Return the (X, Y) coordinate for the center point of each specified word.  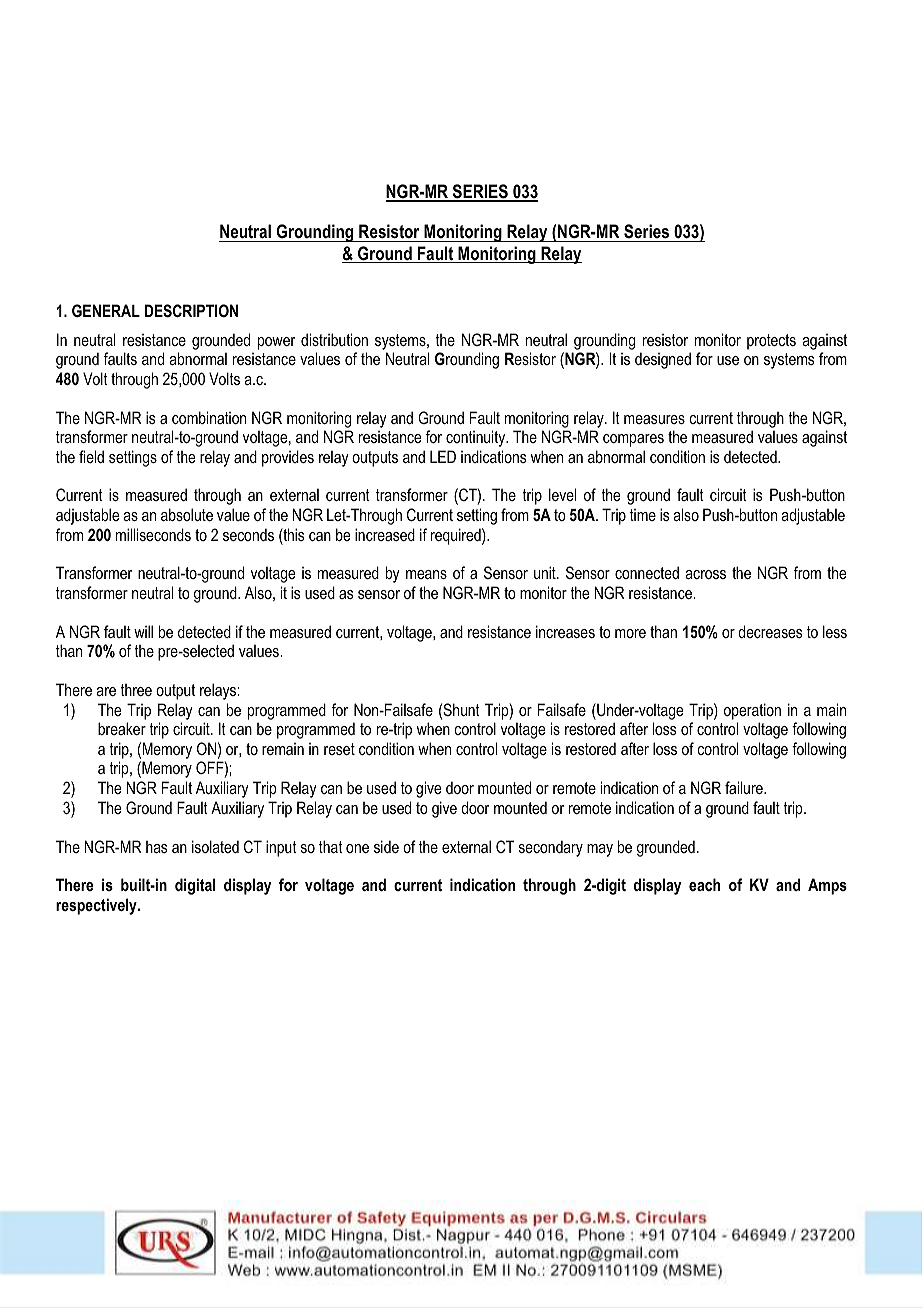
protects (771, 342)
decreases (770, 631)
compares (633, 440)
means (426, 574)
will (143, 631)
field (91, 456)
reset (339, 749)
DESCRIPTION (191, 311)
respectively (97, 906)
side (386, 846)
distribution (334, 339)
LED (443, 456)
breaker (122, 728)
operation (752, 711)
